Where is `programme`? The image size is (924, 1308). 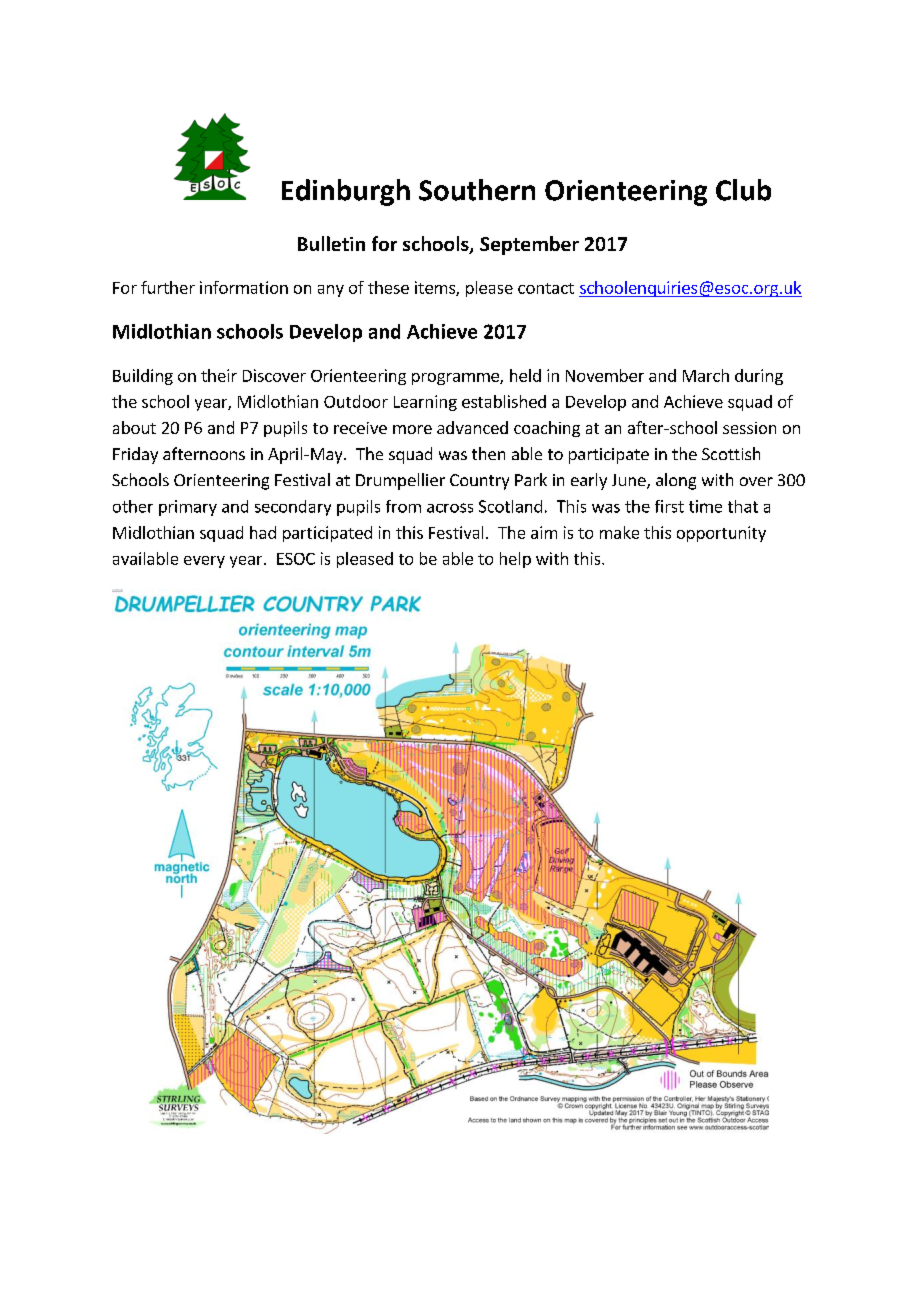 programme is located at coordinates (456, 379).
